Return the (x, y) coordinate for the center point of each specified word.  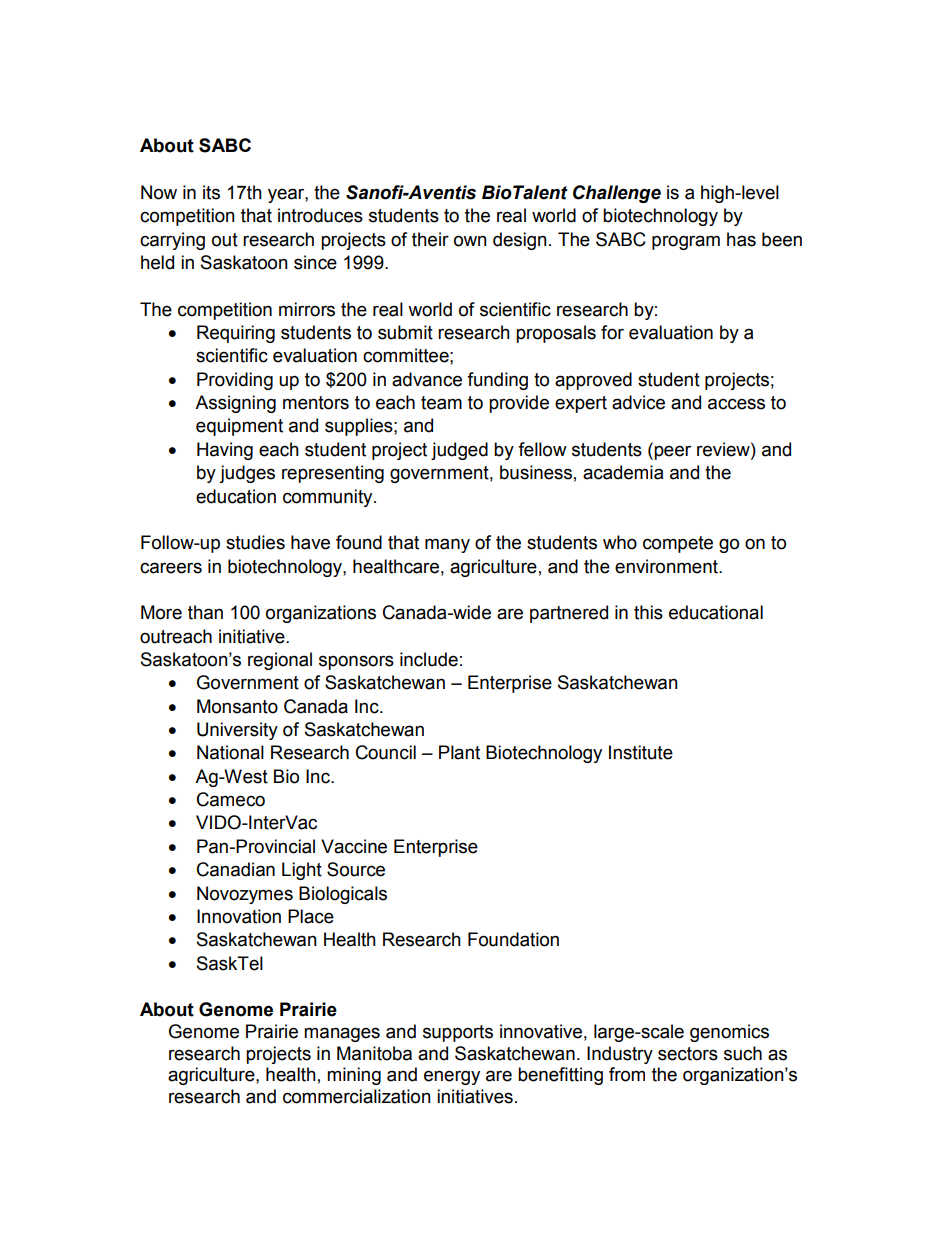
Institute (641, 752)
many (447, 545)
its (211, 192)
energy (452, 1077)
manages (342, 1034)
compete (678, 544)
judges (247, 474)
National (230, 752)
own (470, 241)
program (686, 242)
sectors (688, 1054)
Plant (459, 752)
